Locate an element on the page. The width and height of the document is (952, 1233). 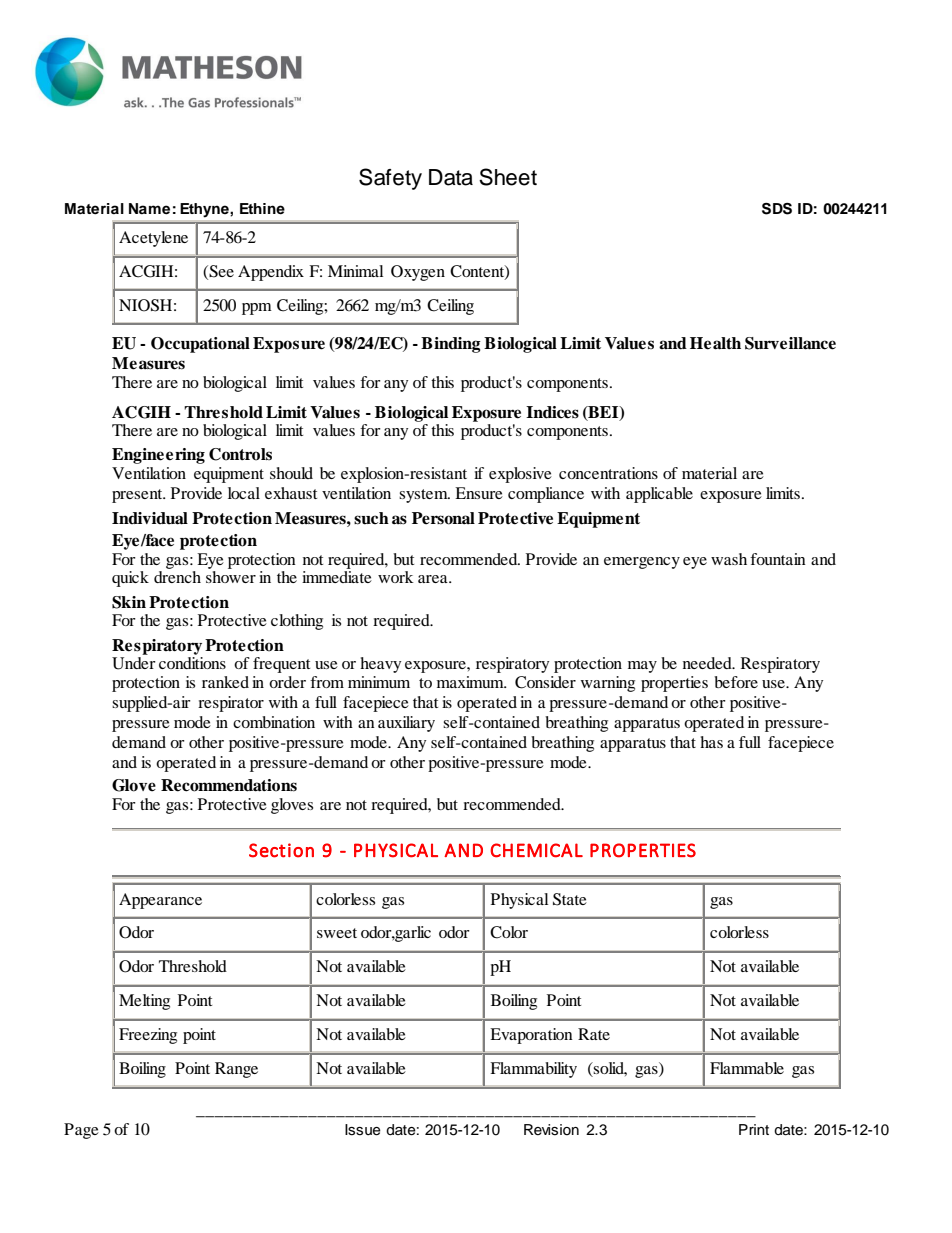
Print is located at coordinates (754, 1129).
